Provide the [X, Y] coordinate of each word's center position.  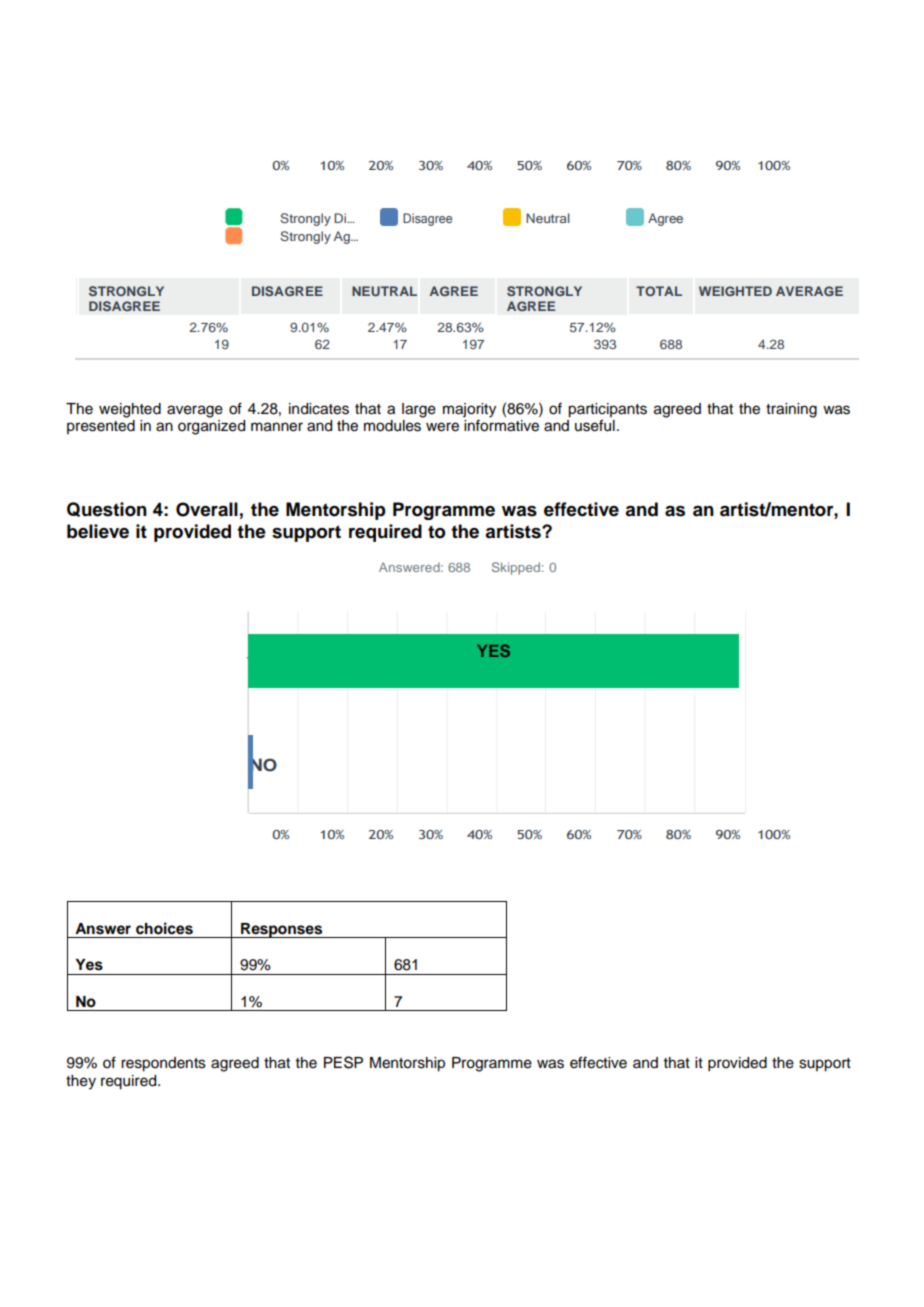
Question [107, 509]
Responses [282, 930]
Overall [207, 509]
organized [211, 427]
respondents [163, 1064]
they [81, 1082]
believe [98, 531]
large [419, 410]
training [791, 410]
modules [392, 426]
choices [164, 928]
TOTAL [659, 291]
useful [595, 425]
